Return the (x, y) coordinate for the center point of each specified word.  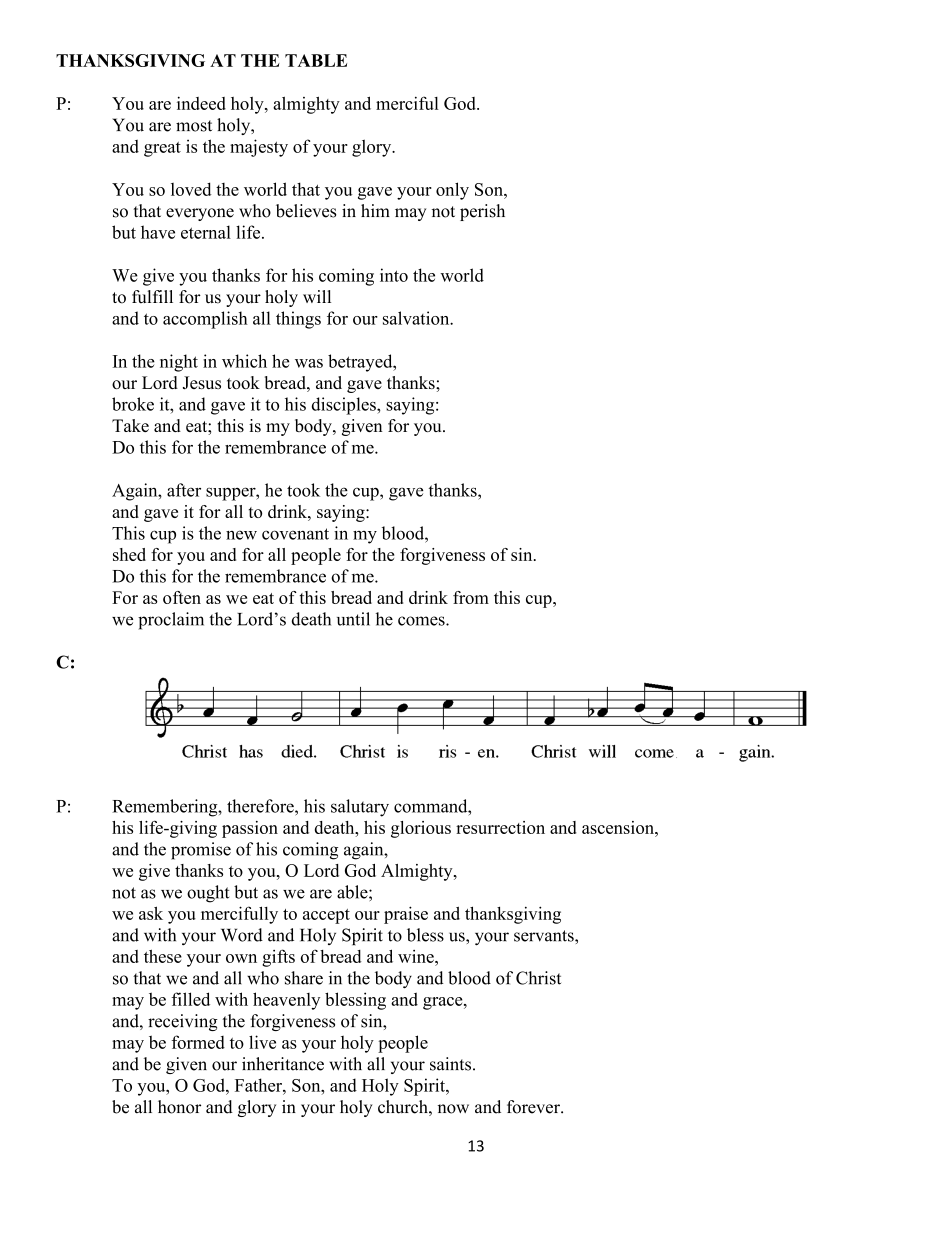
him (375, 210)
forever (534, 1107)
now (453, 1109)
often (182, 597)
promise (201, 851)
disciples (345, 406)
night (179, 363)
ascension (619, 827)
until (353, 619)
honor (179, 1107)
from (471, 597)
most (194, 126)
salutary (360, 808)
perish (482, 212)
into (394, 275)
